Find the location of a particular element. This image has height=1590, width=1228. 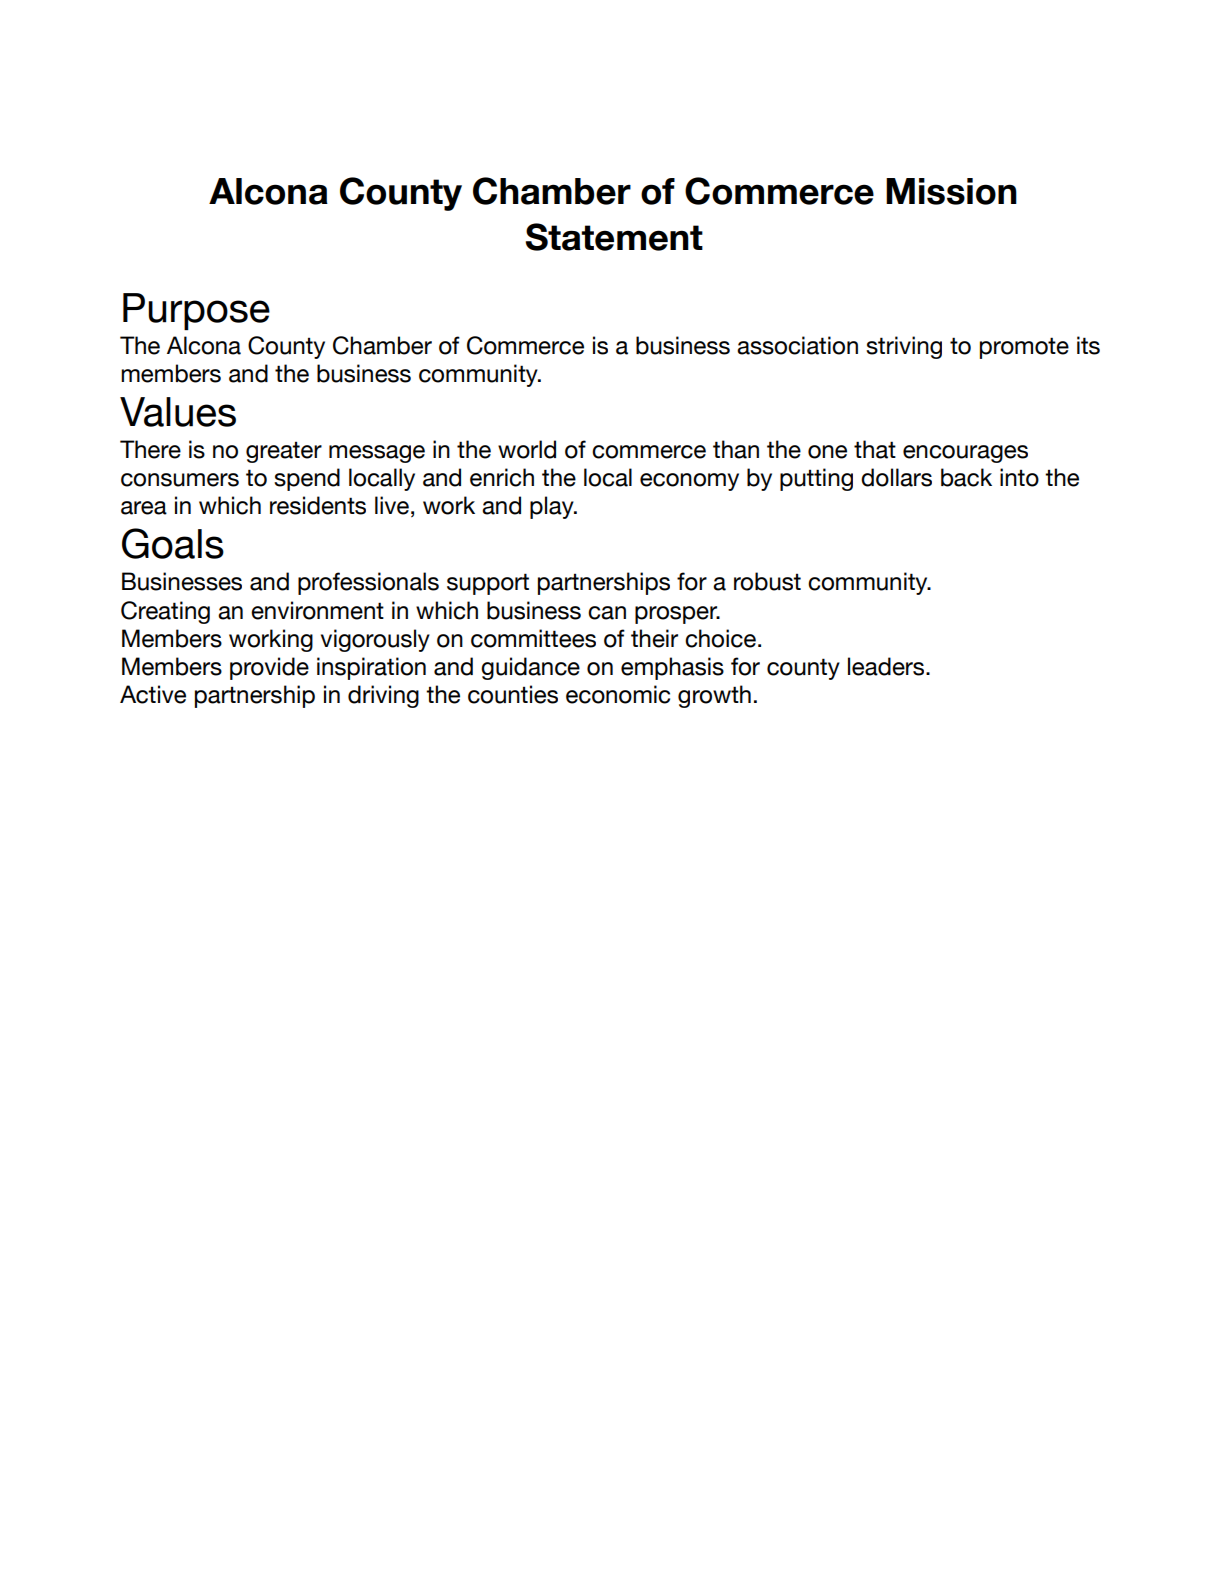

Purpose is located at coordinates (196, 311).
